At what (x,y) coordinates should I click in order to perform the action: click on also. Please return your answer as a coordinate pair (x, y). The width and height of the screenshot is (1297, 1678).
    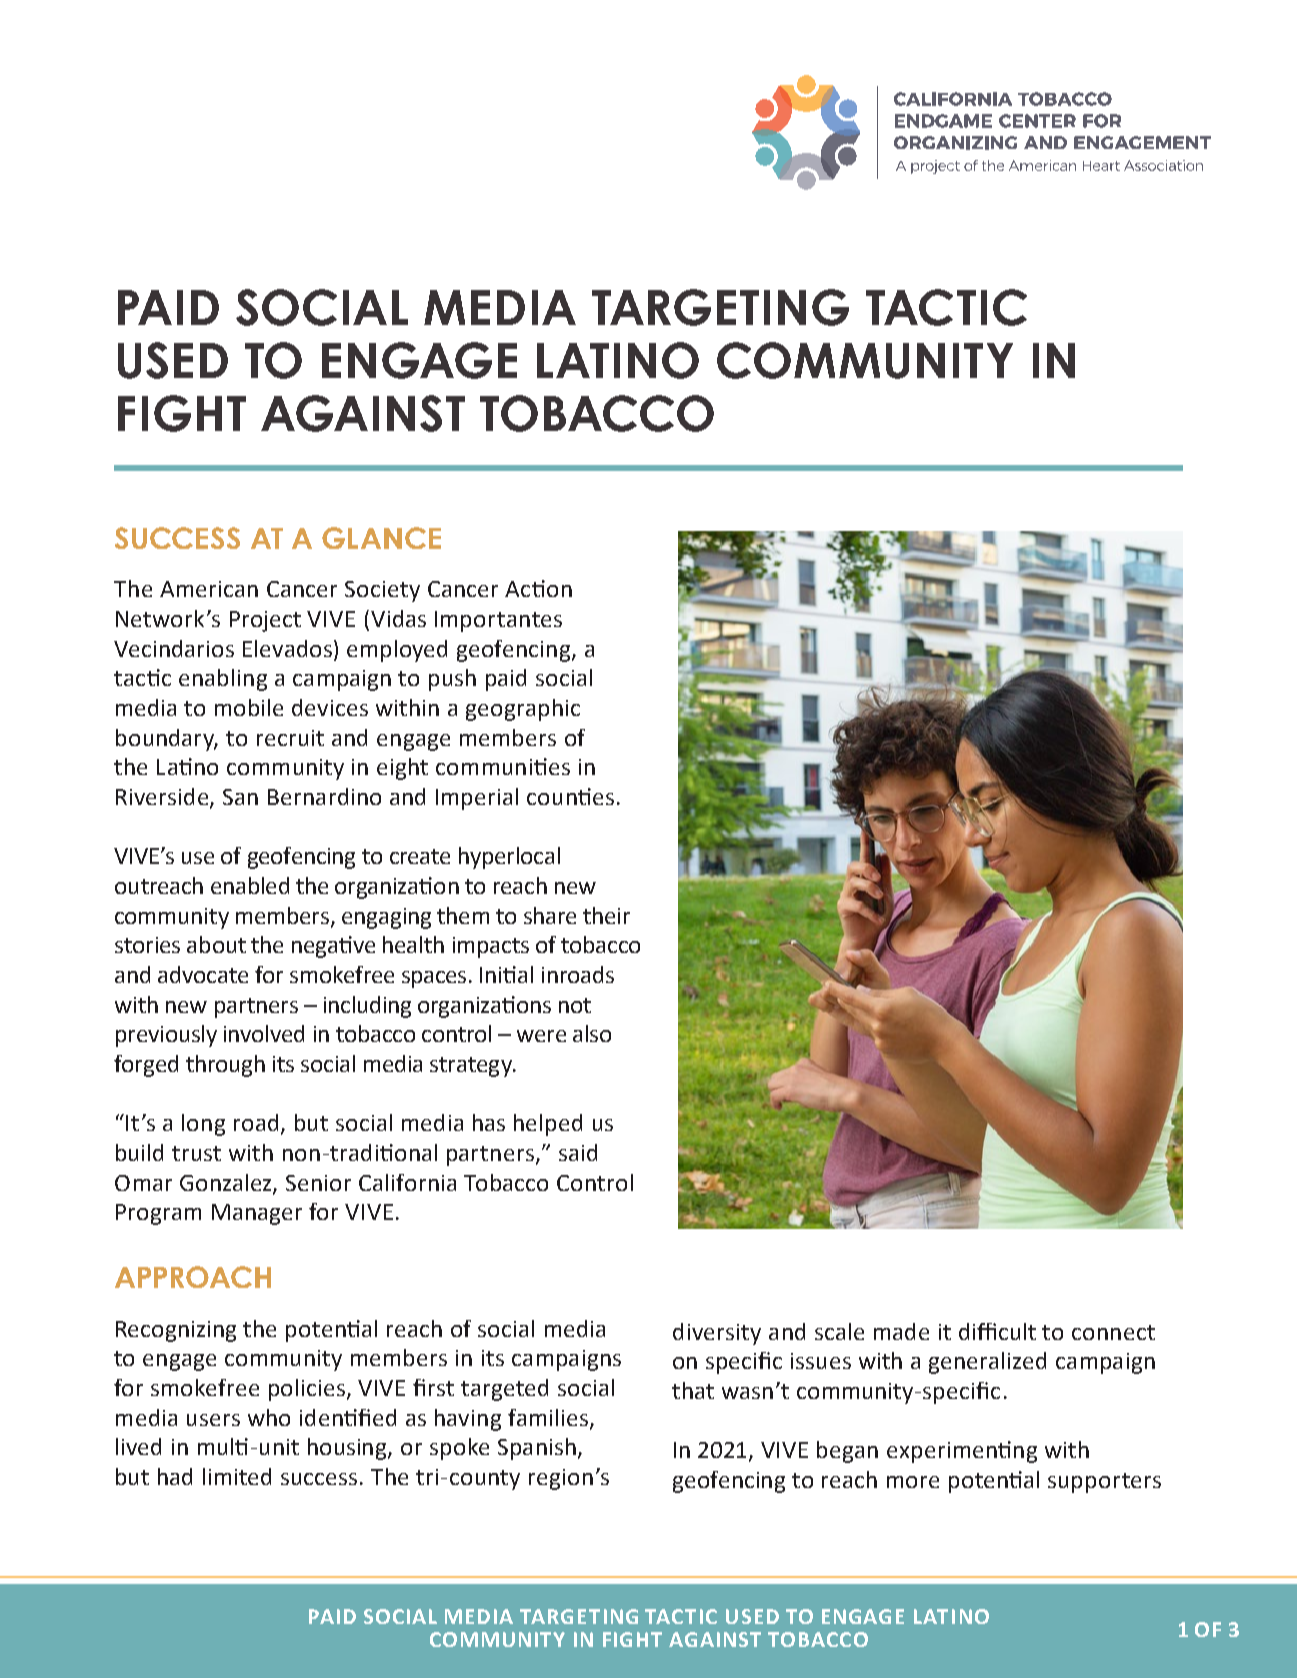
    Looking at the image, I should click on (592, 1033).
